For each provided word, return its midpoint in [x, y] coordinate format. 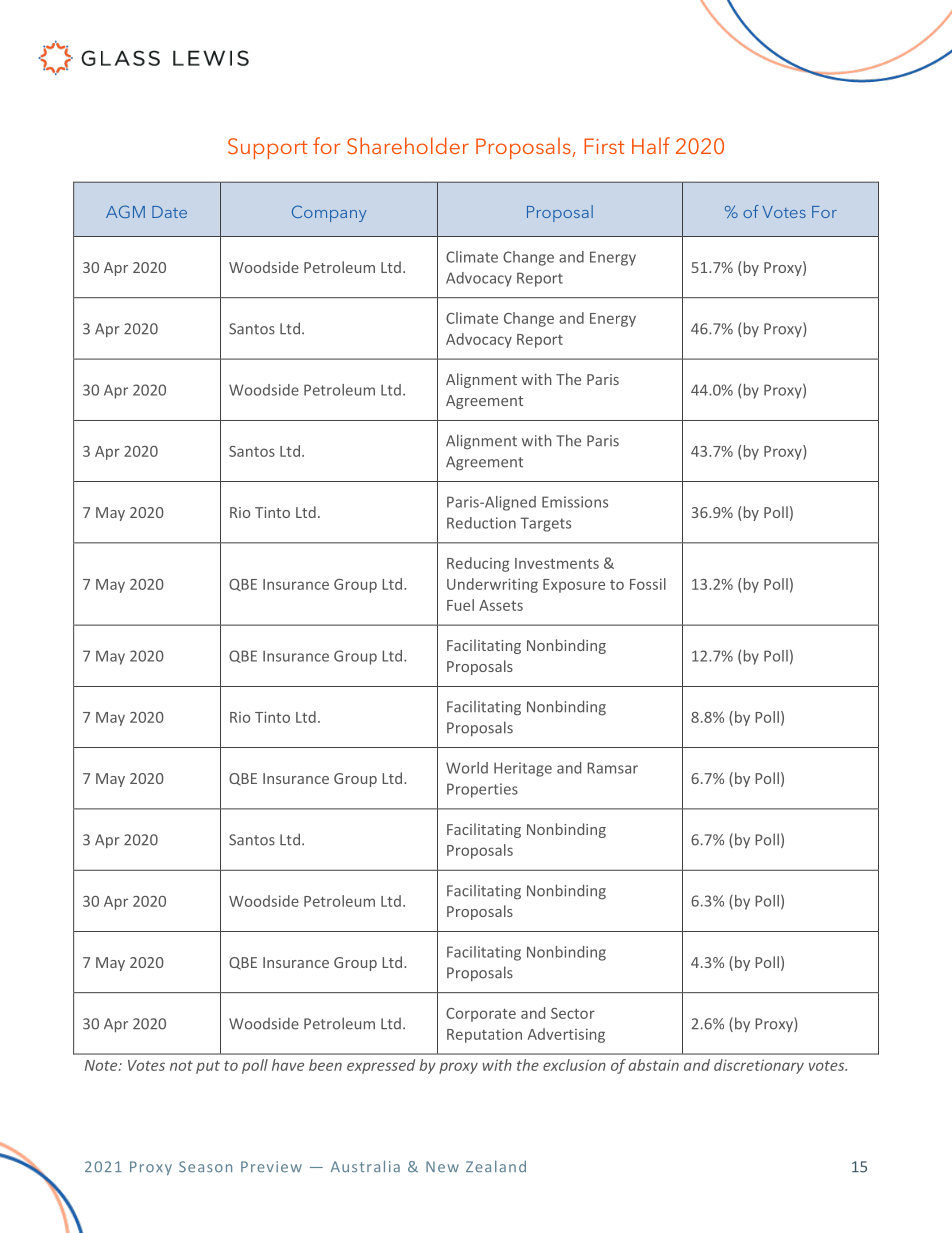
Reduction [481, 523]
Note [102, 1065]
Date [169, 212]
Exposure [574, 586]
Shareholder [408, 145]
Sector [573, 1013]
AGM [125, 211]
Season [205, 1167]
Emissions [575, 502]
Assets [501, 605]
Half [651, 145]
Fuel [460, 605]
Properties [482, 790]
